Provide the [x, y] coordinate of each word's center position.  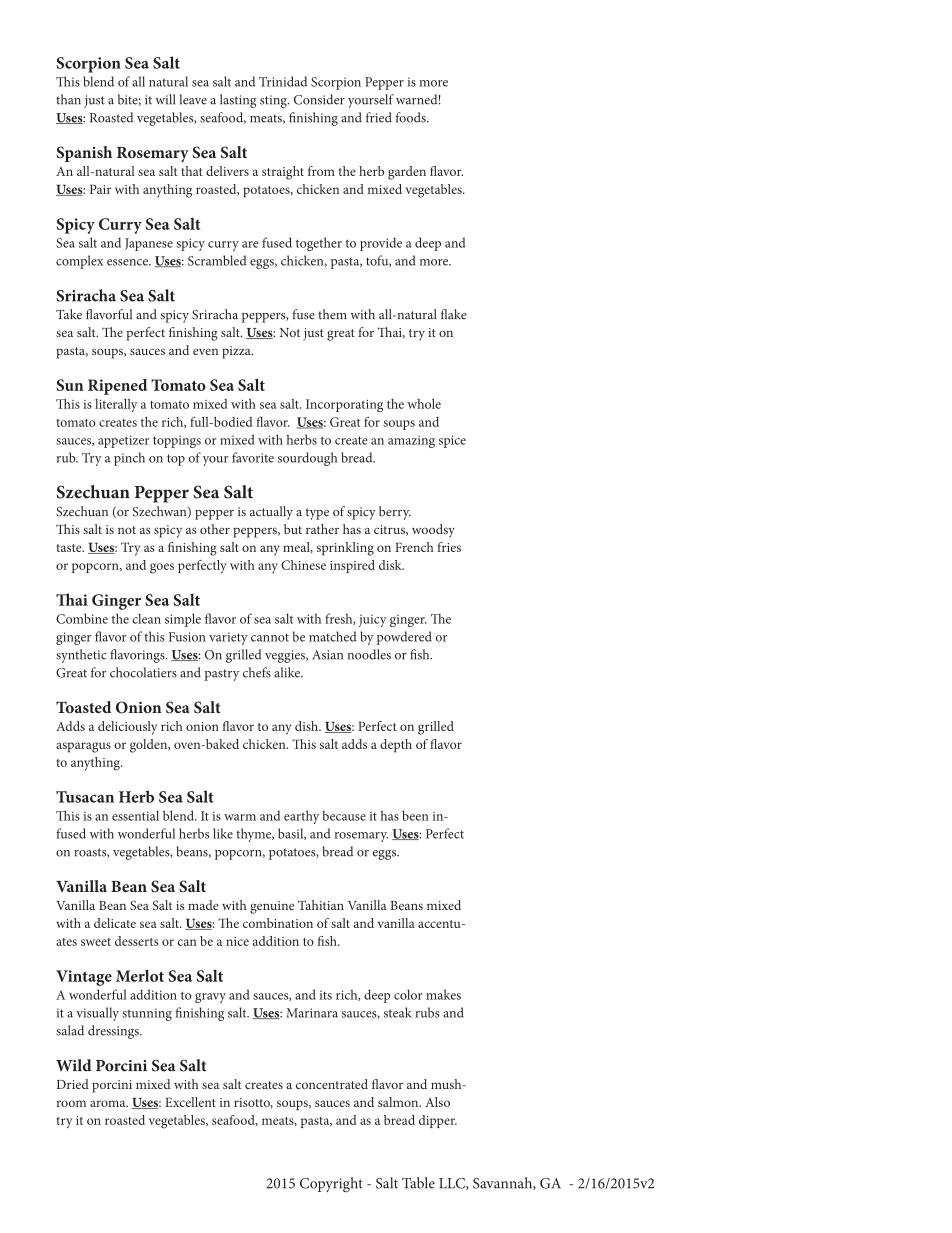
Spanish [84, 154]
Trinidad [283, 81]
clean [146, 618]
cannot [270, 637]
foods [412, 117]
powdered [404, 638]
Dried [73, 1084]
